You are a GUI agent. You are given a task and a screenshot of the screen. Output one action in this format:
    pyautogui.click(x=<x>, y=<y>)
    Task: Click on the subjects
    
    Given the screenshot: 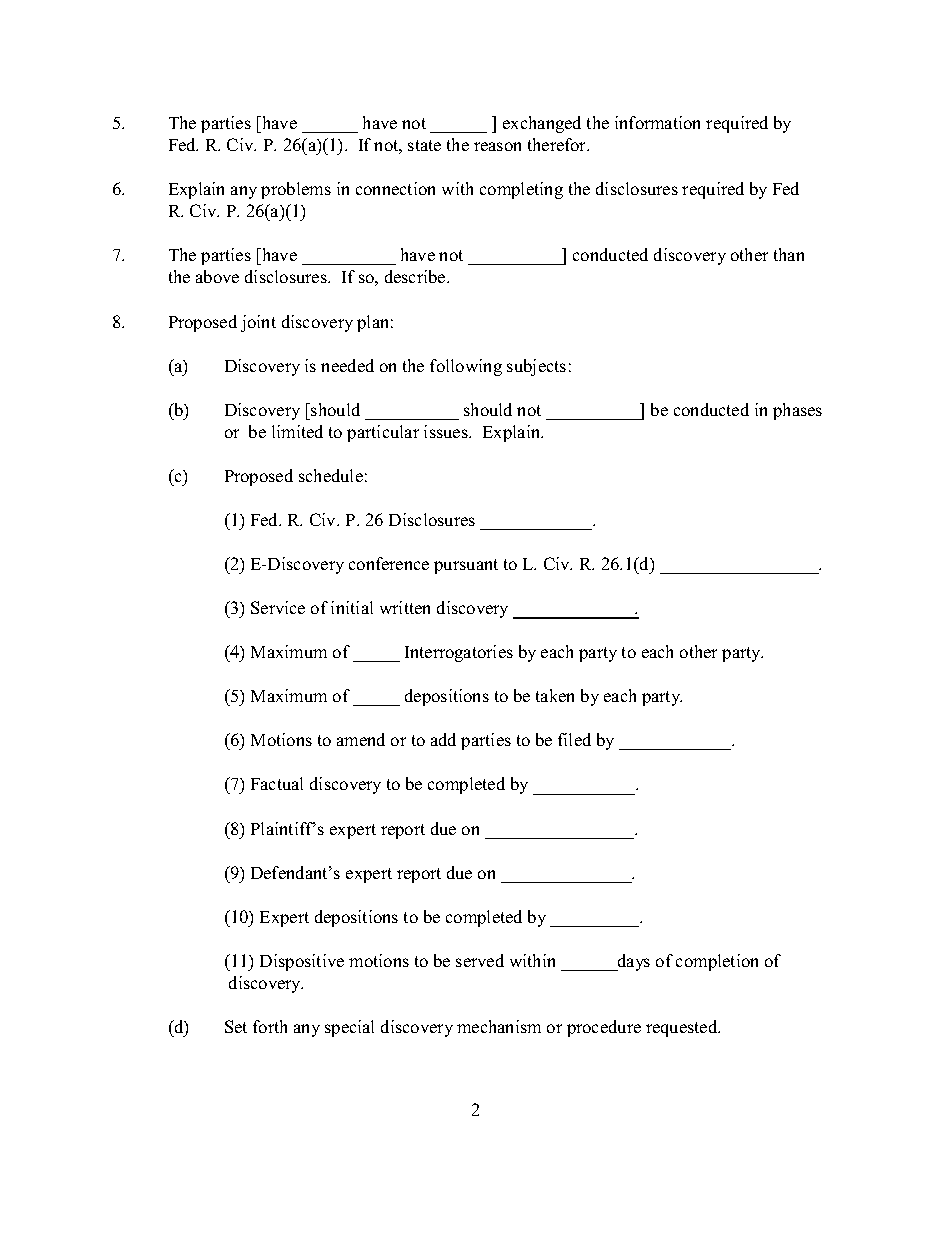 What is the action you would take?
    pyautogui.click(x=536, y=367)
